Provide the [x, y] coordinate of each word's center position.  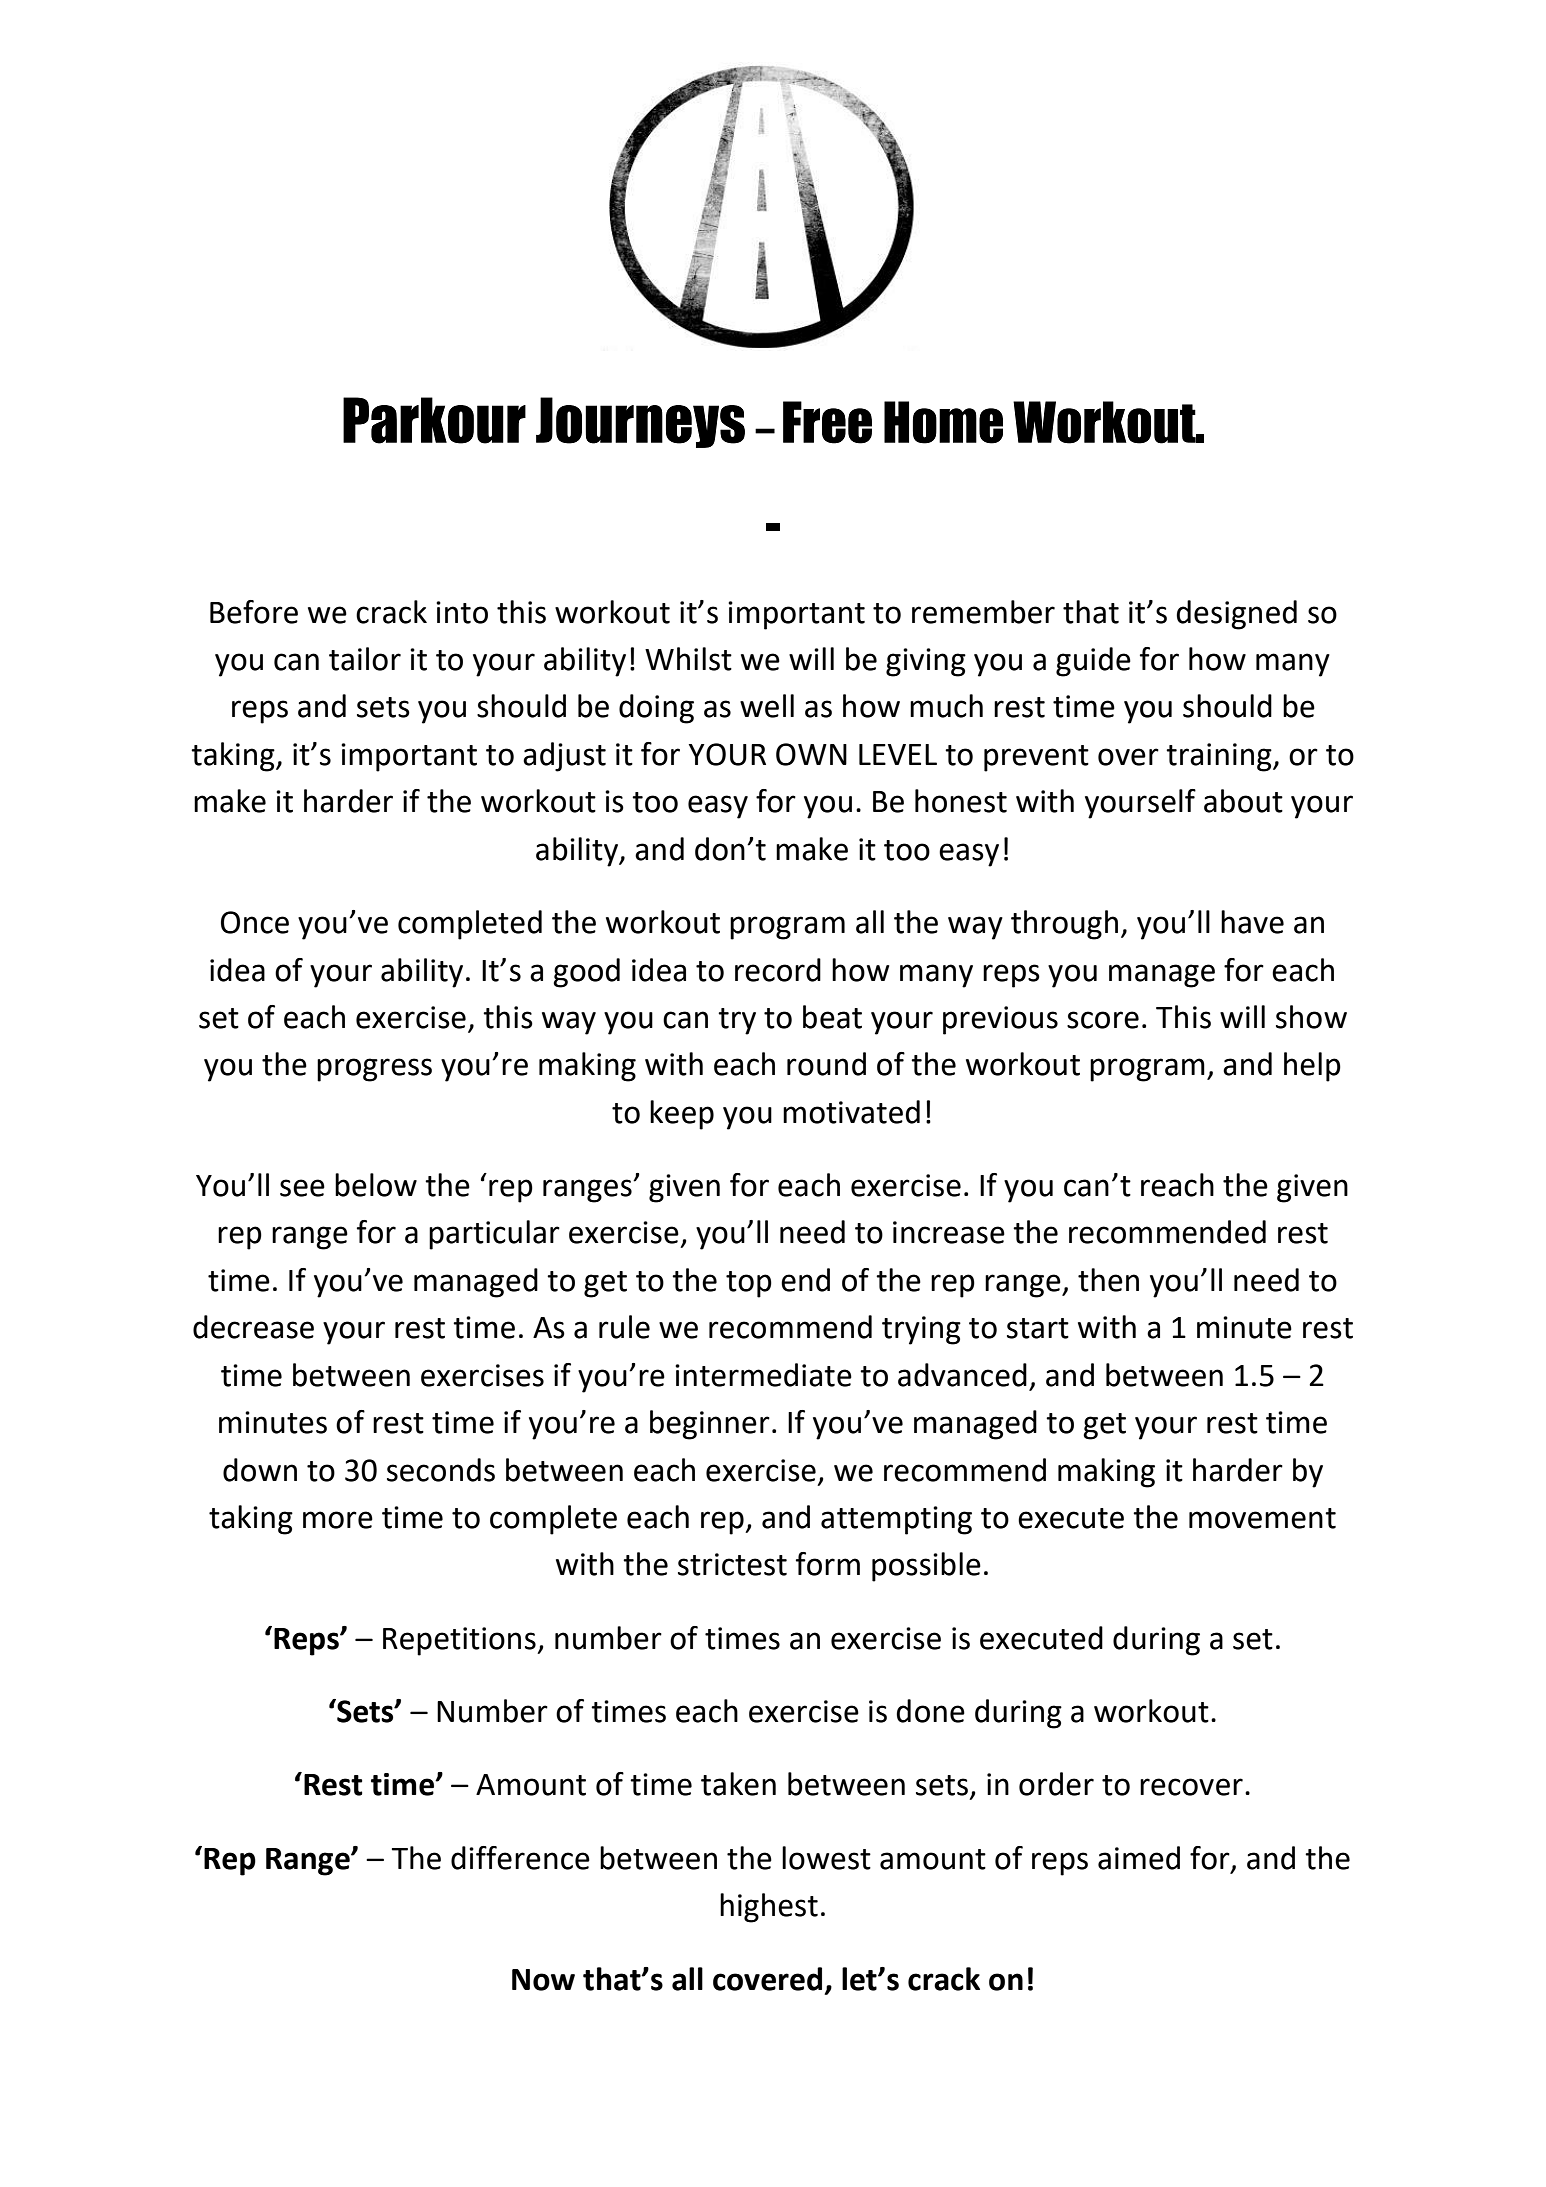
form [828, 1564]
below [376, 1185]
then [1108, 1280]
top [749, 1284]
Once [255, 922]
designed [1236, 615]
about [1243, 801]
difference [520, 1858]
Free [827, 422]
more [338, 1520]
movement [1262, 1518]
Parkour [434, 420]
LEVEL [898, 754]
